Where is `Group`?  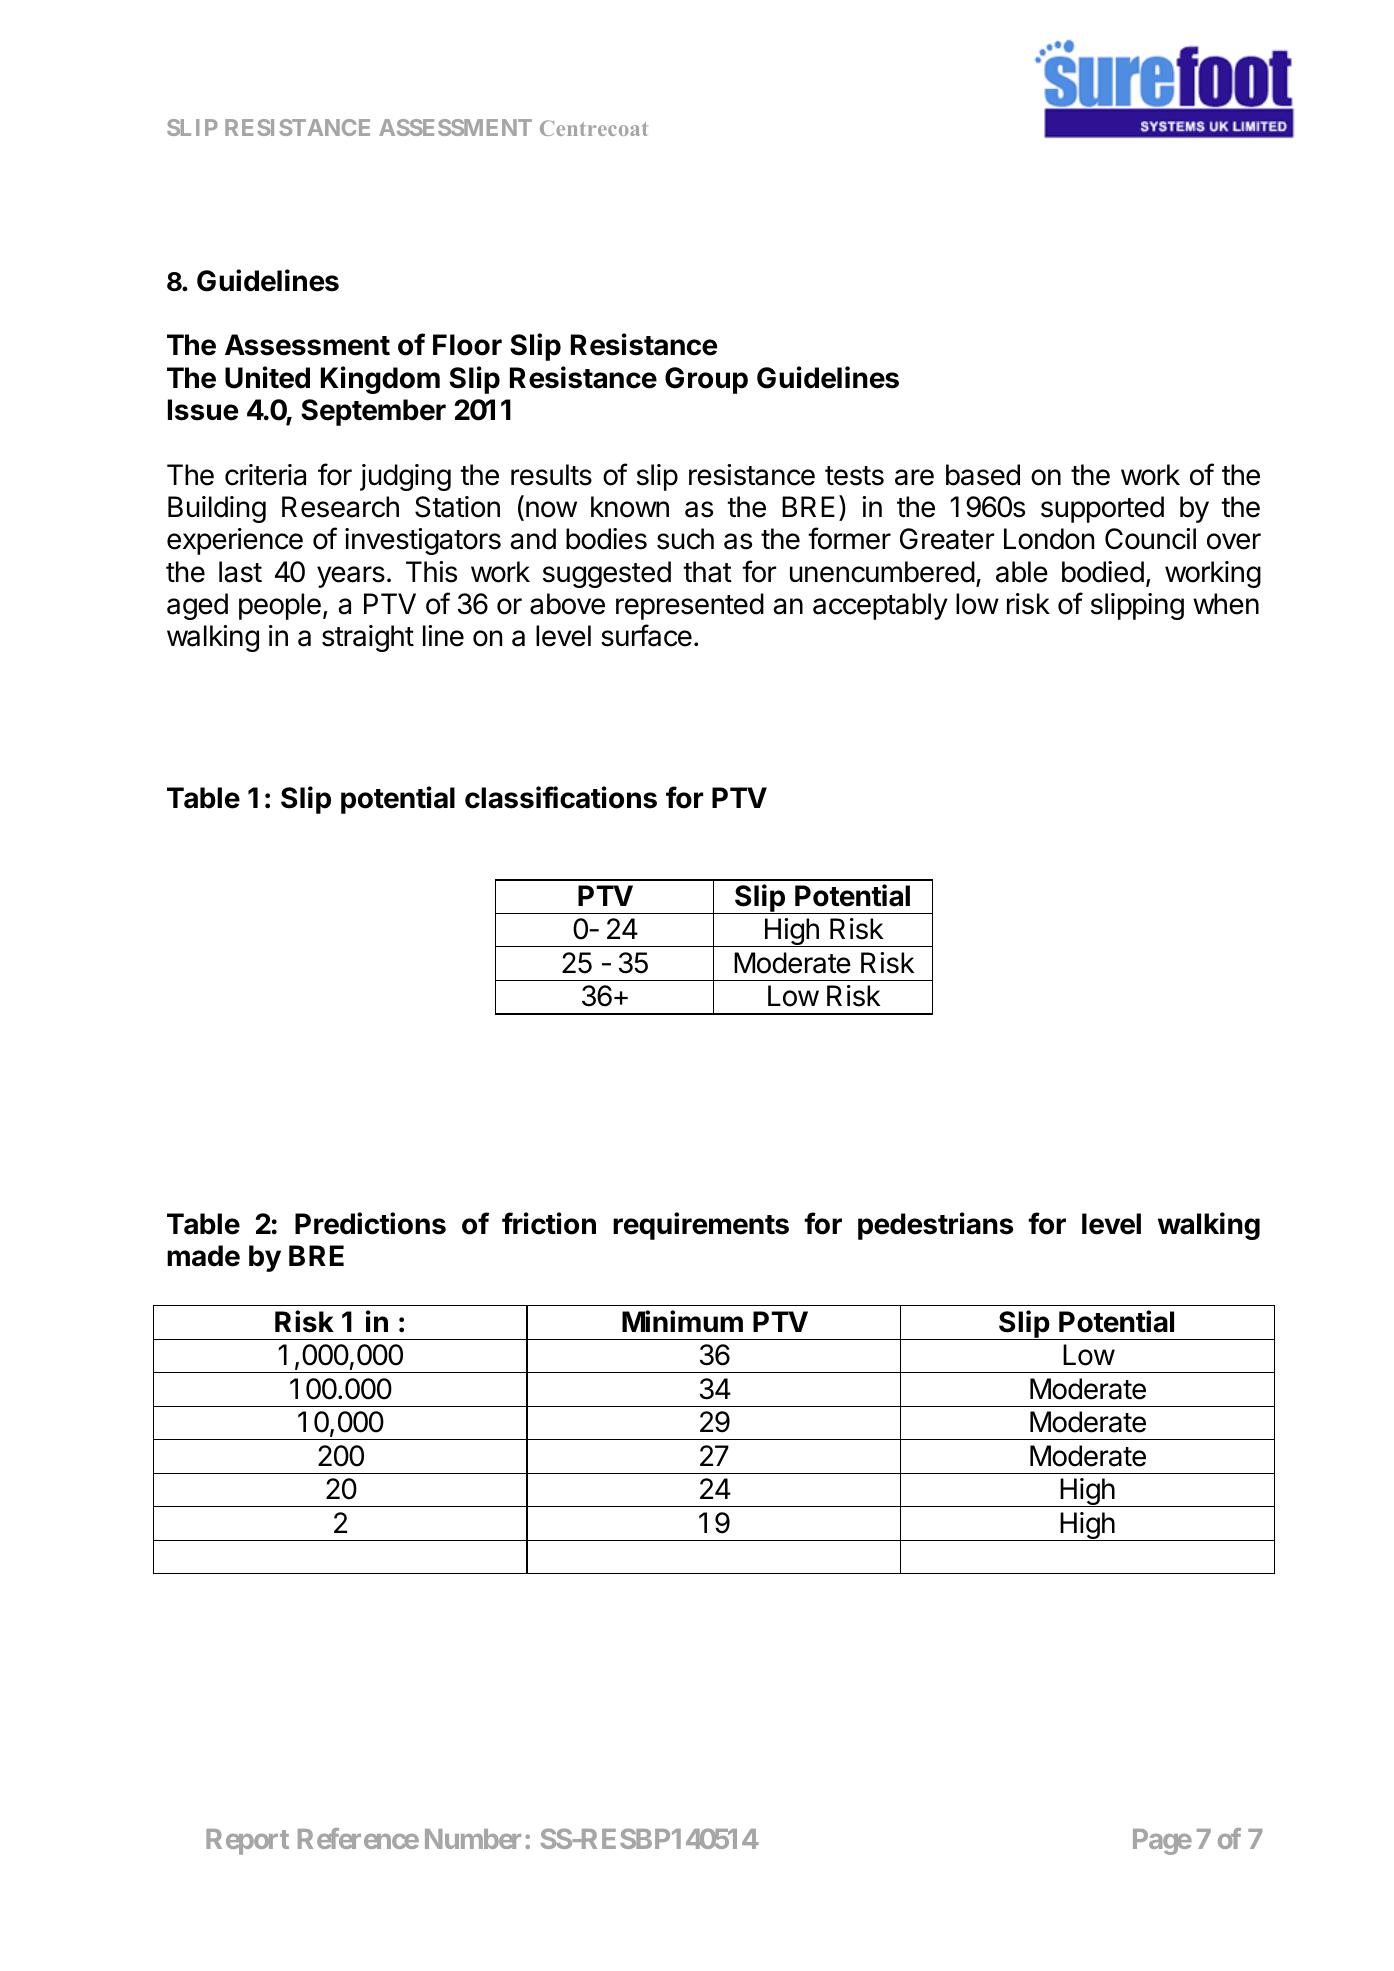
Group is located at coordinates (706, 380).
